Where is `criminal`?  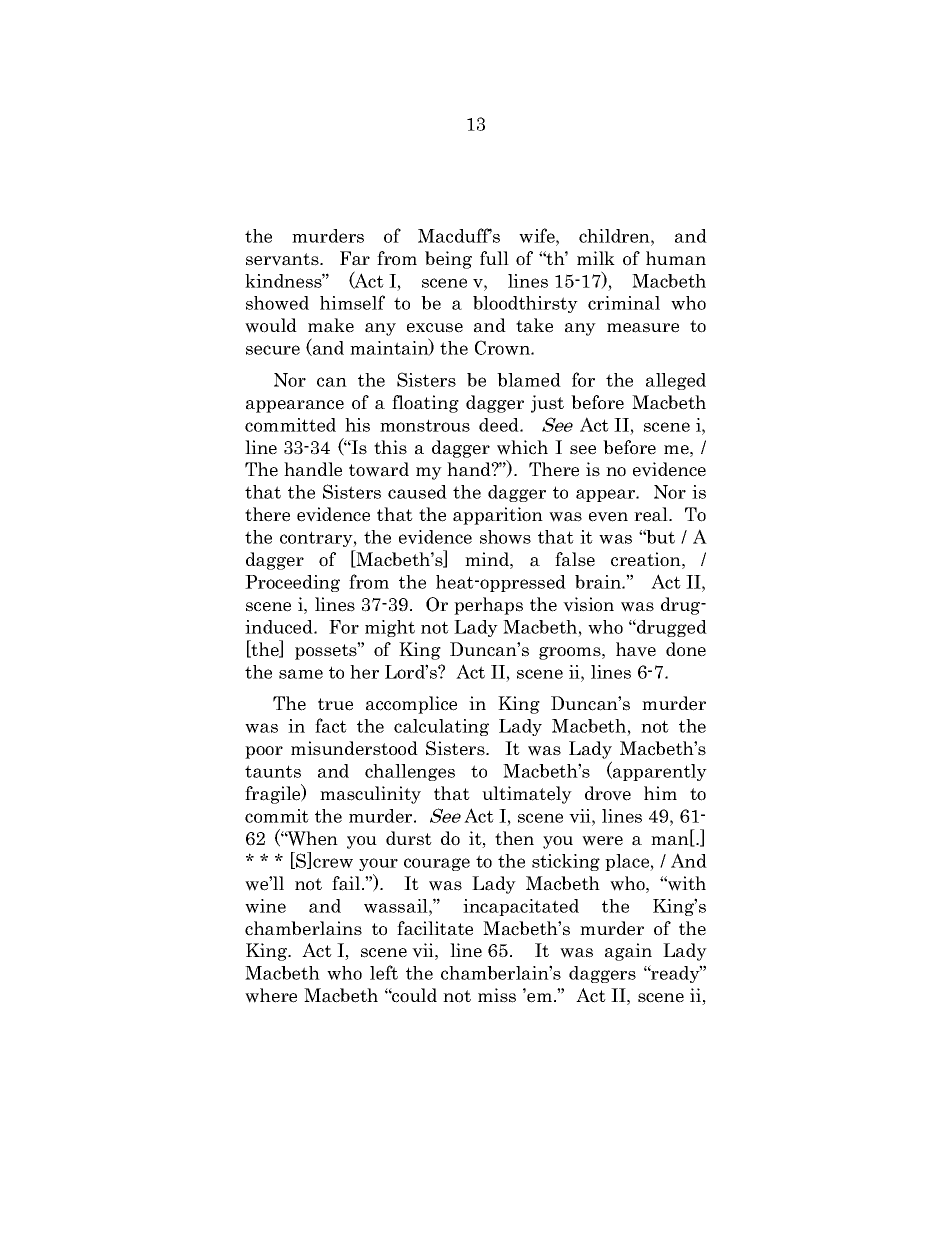
criminal is located at coordinates (624, 303).
